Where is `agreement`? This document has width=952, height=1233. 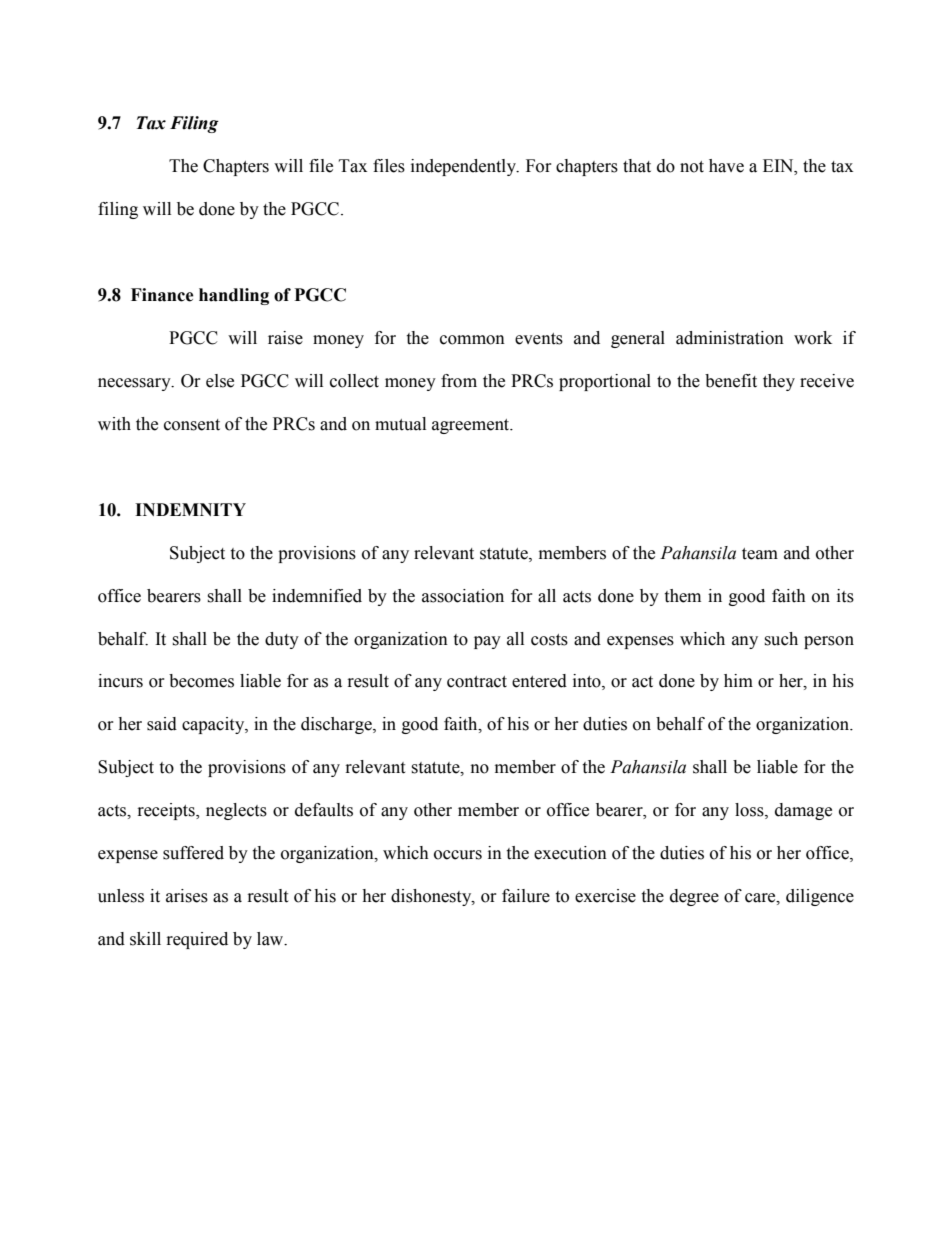 agreement is located at coordinates (472, 426).
